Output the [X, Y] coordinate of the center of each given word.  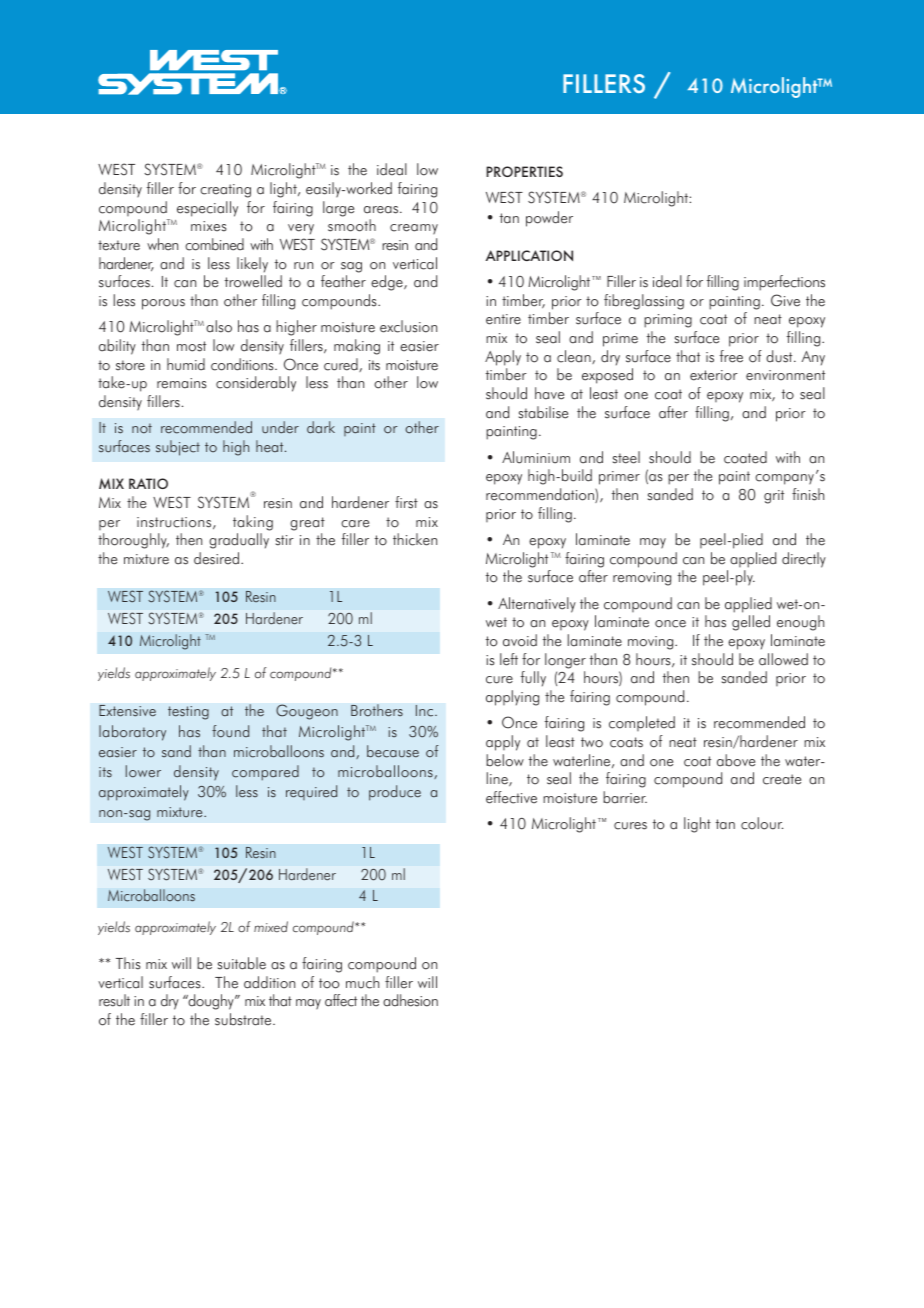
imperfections [784, 283]
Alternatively [537, 605]
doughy [211, 1002]
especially [207, 209]
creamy [414, 229]
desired [216, 558]
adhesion [410, 1000]
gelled [751, 623]
